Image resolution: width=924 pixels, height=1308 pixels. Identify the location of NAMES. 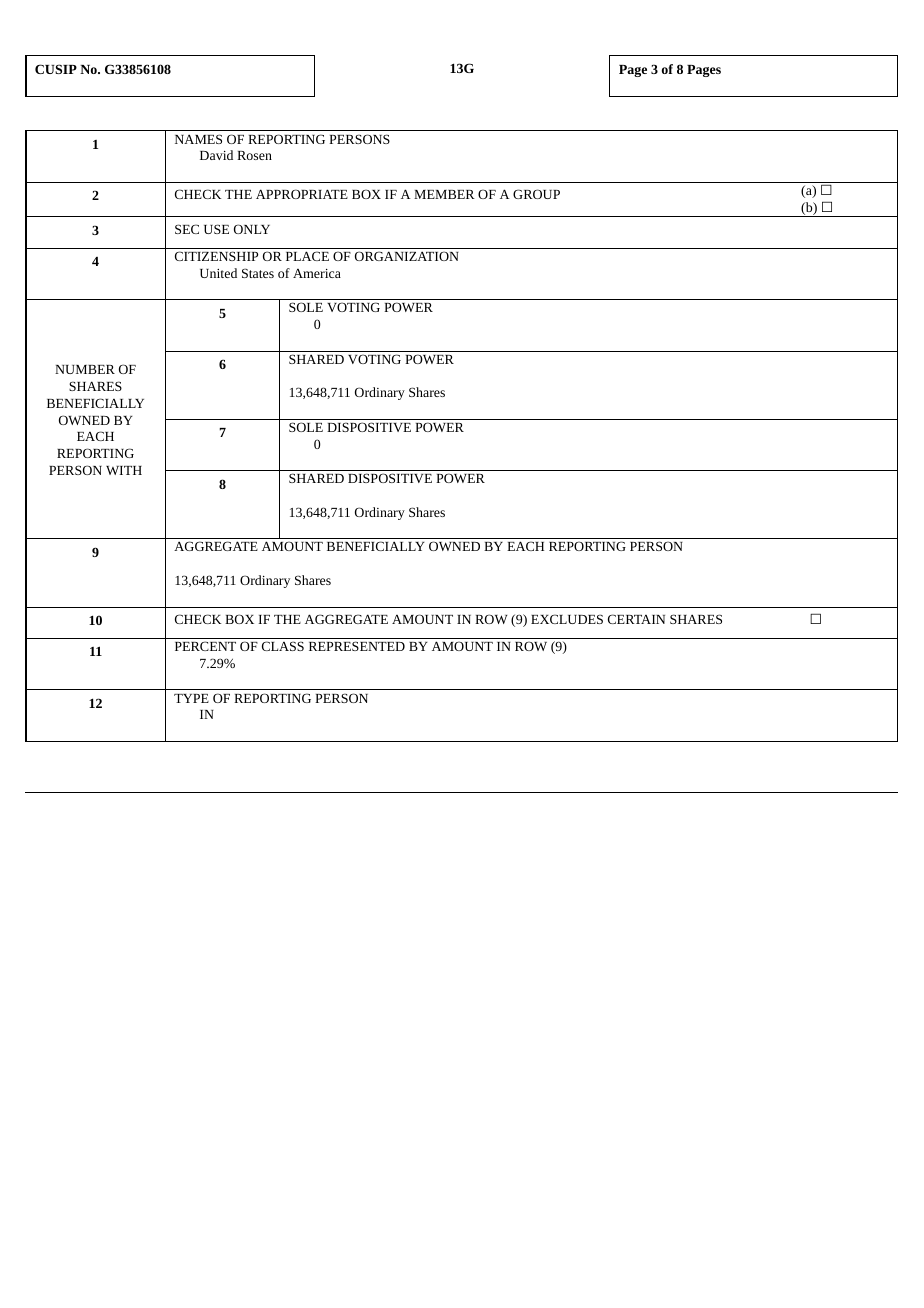
(198, 139).
